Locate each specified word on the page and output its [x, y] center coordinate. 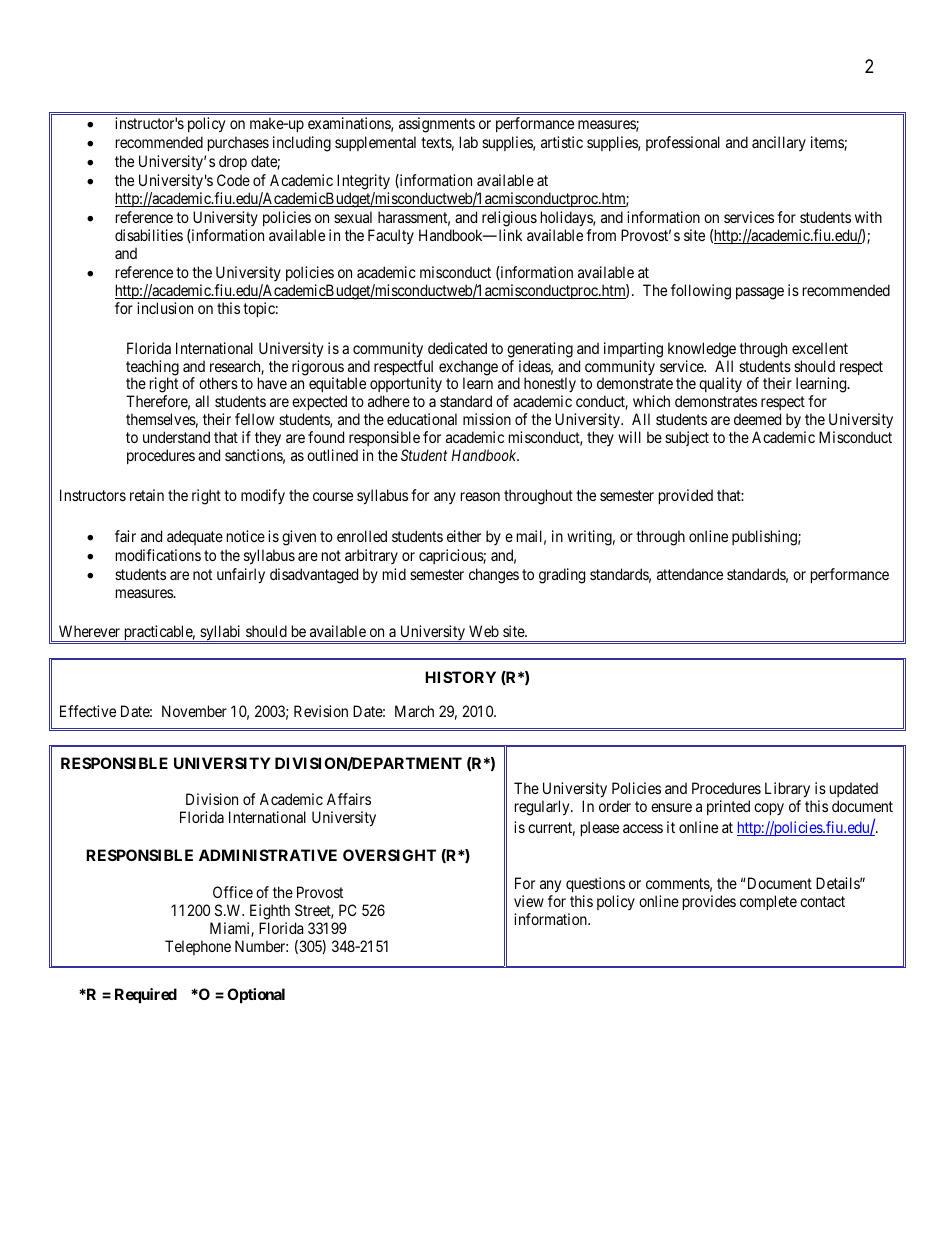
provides [709, 902]
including [302, 144]
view [529, 901]
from [601, 235]
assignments [437, 125]
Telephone [198, 947]
